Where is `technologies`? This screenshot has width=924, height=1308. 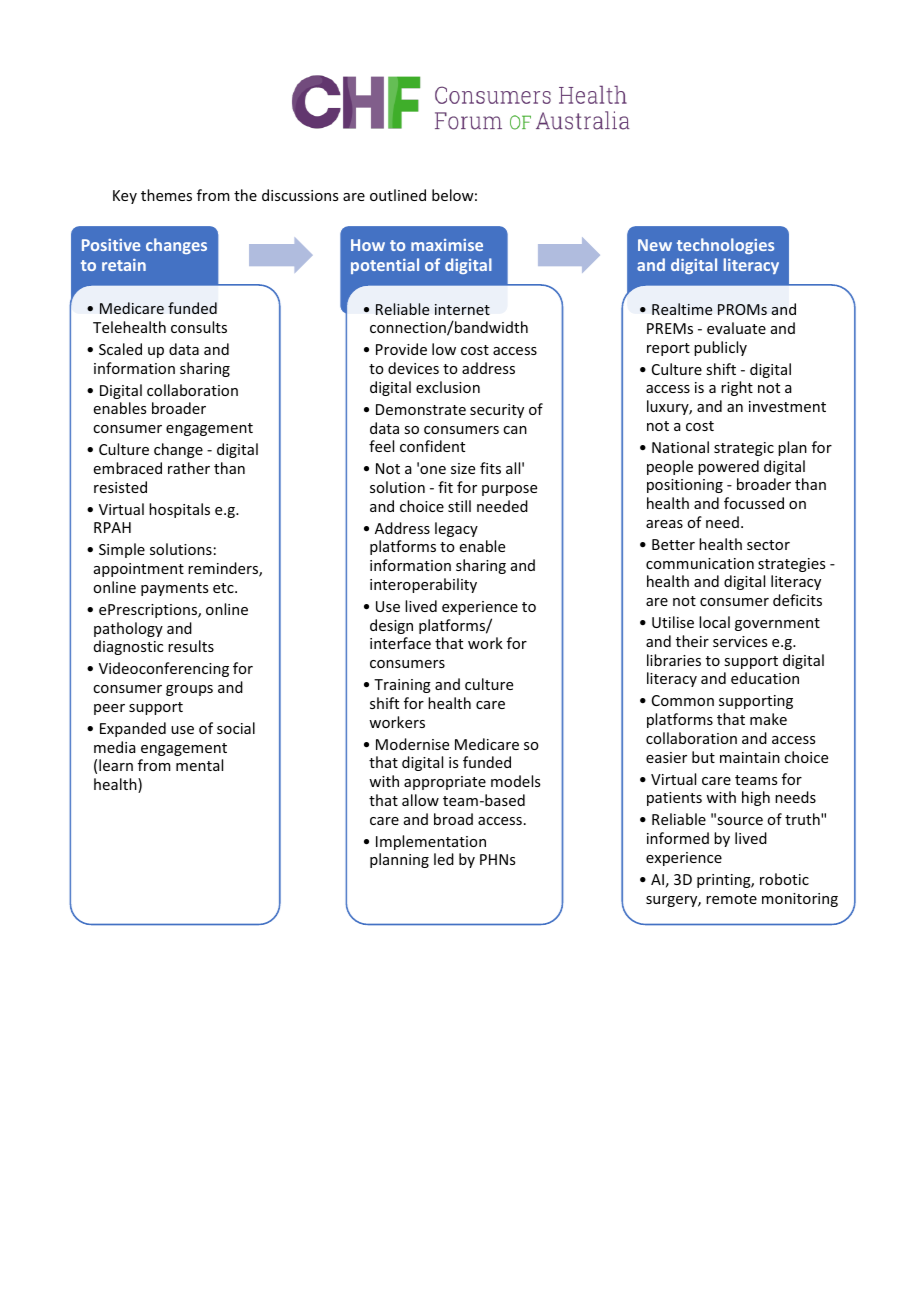
technologies is located at coordinates (725, 246).
